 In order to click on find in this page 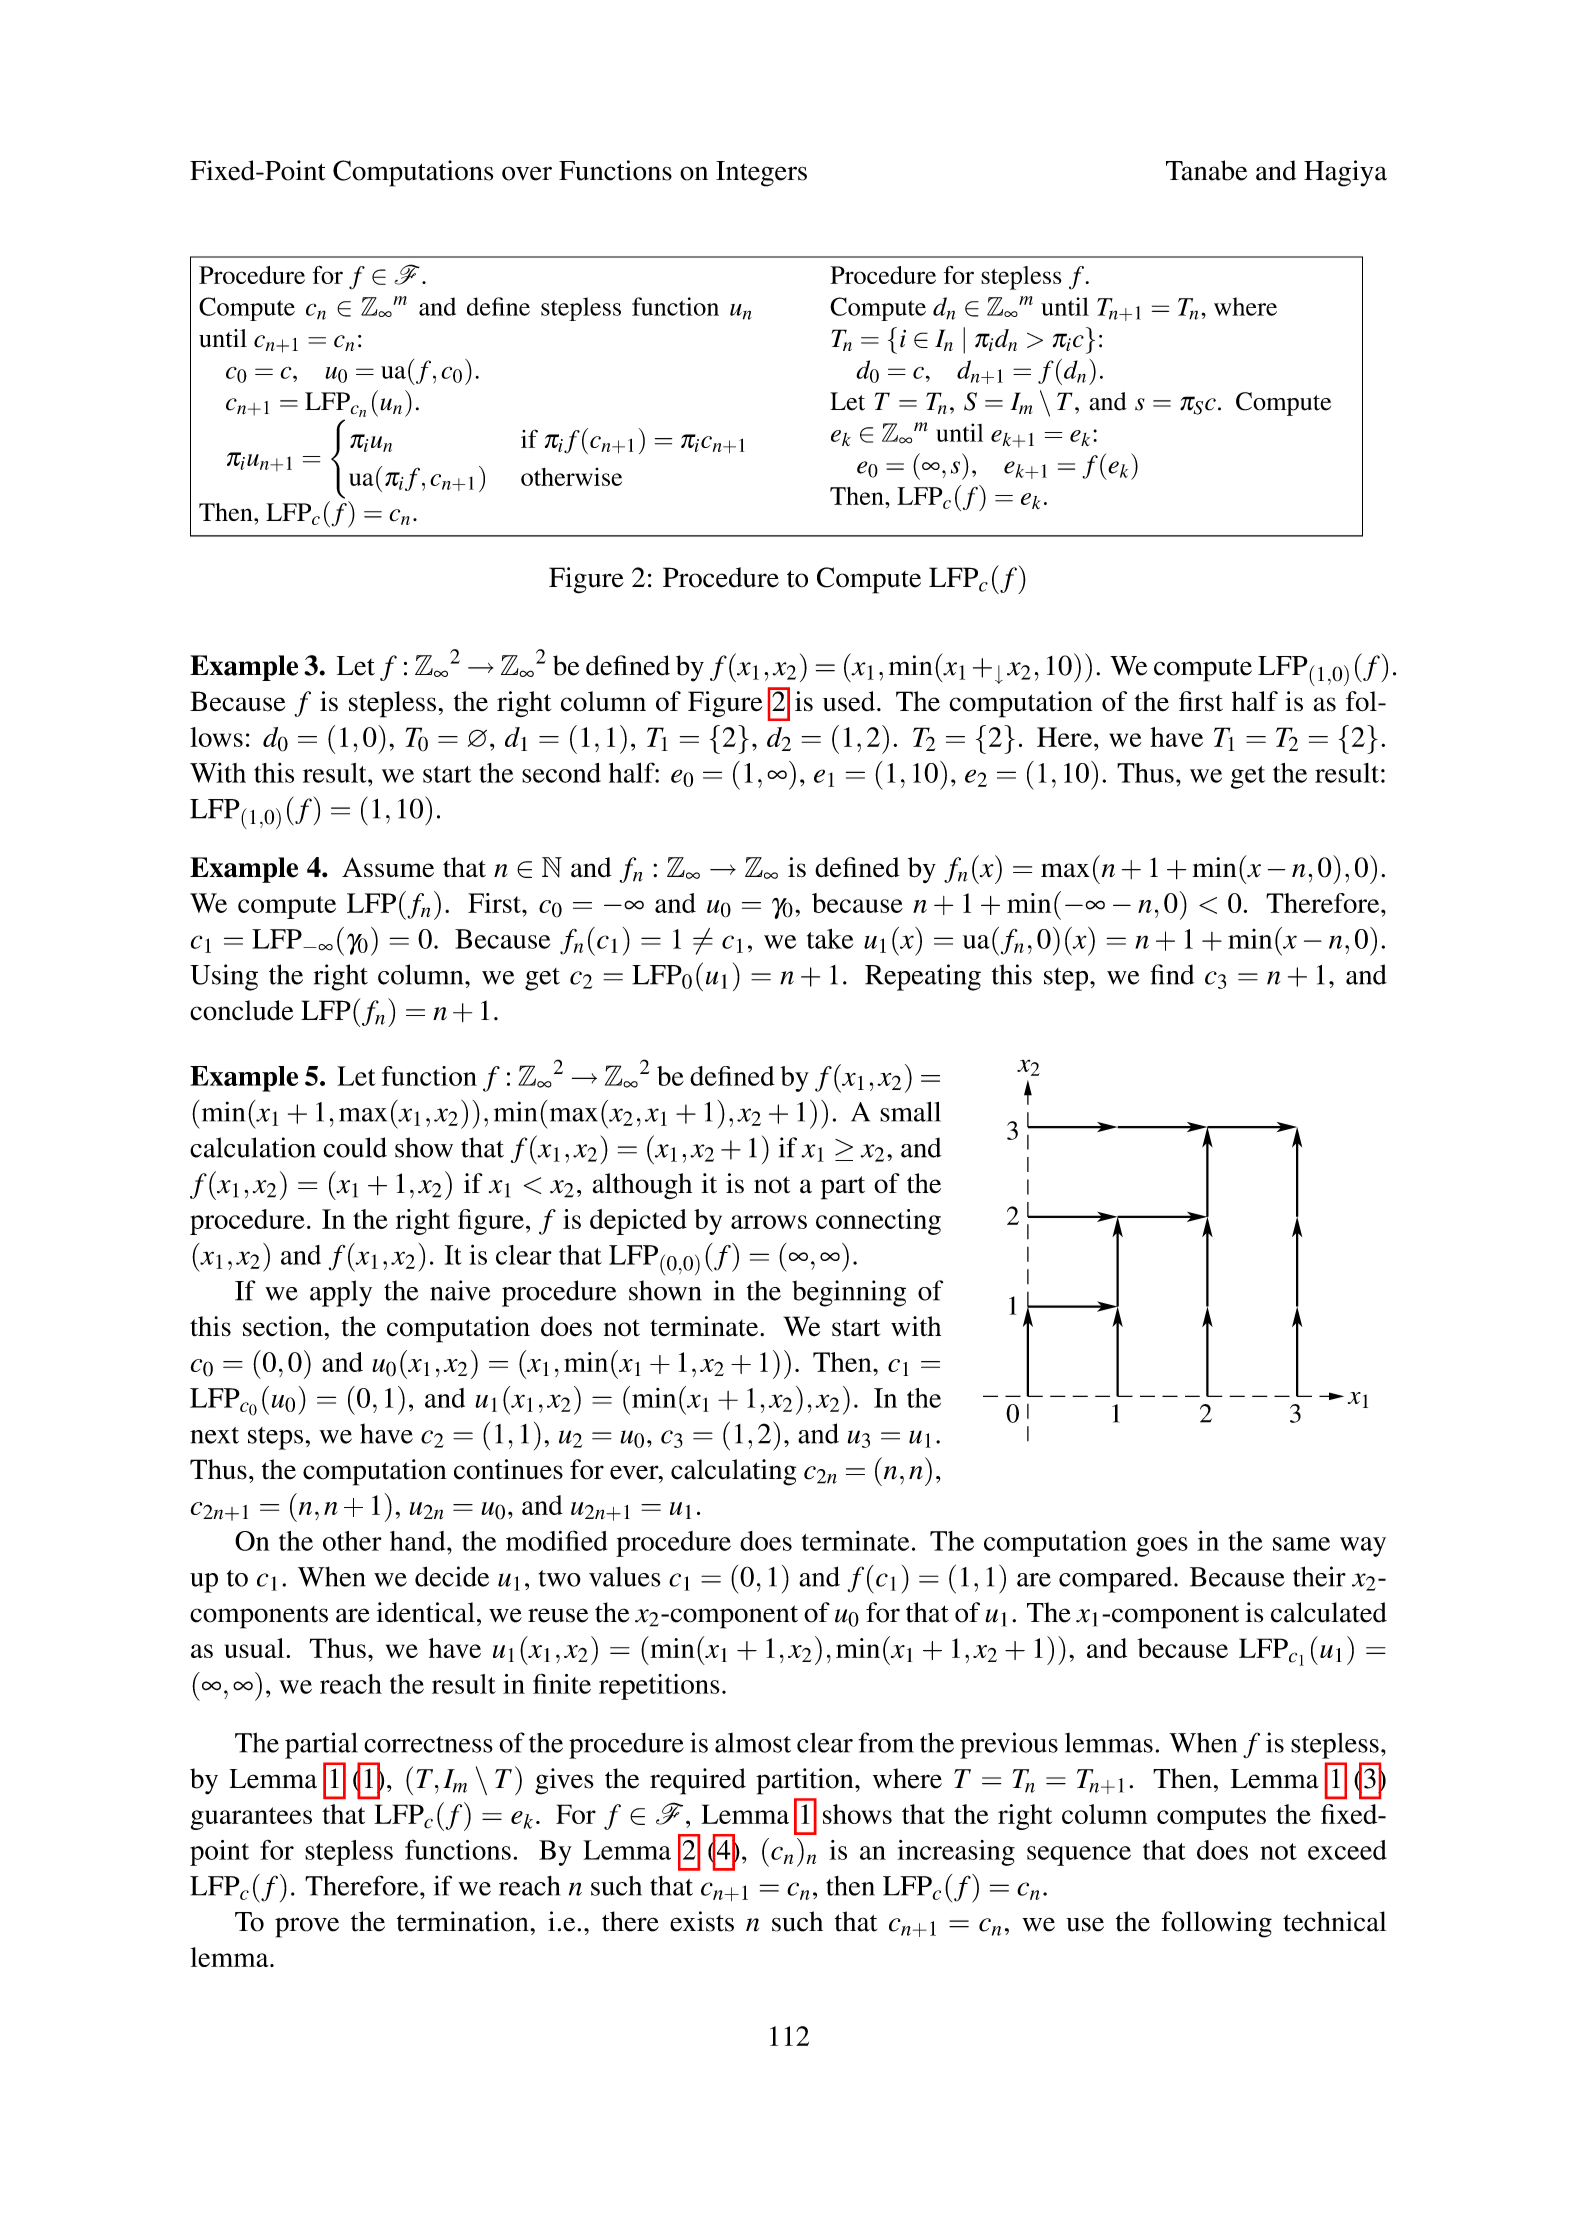, I will do `click(1172, 974)`.
